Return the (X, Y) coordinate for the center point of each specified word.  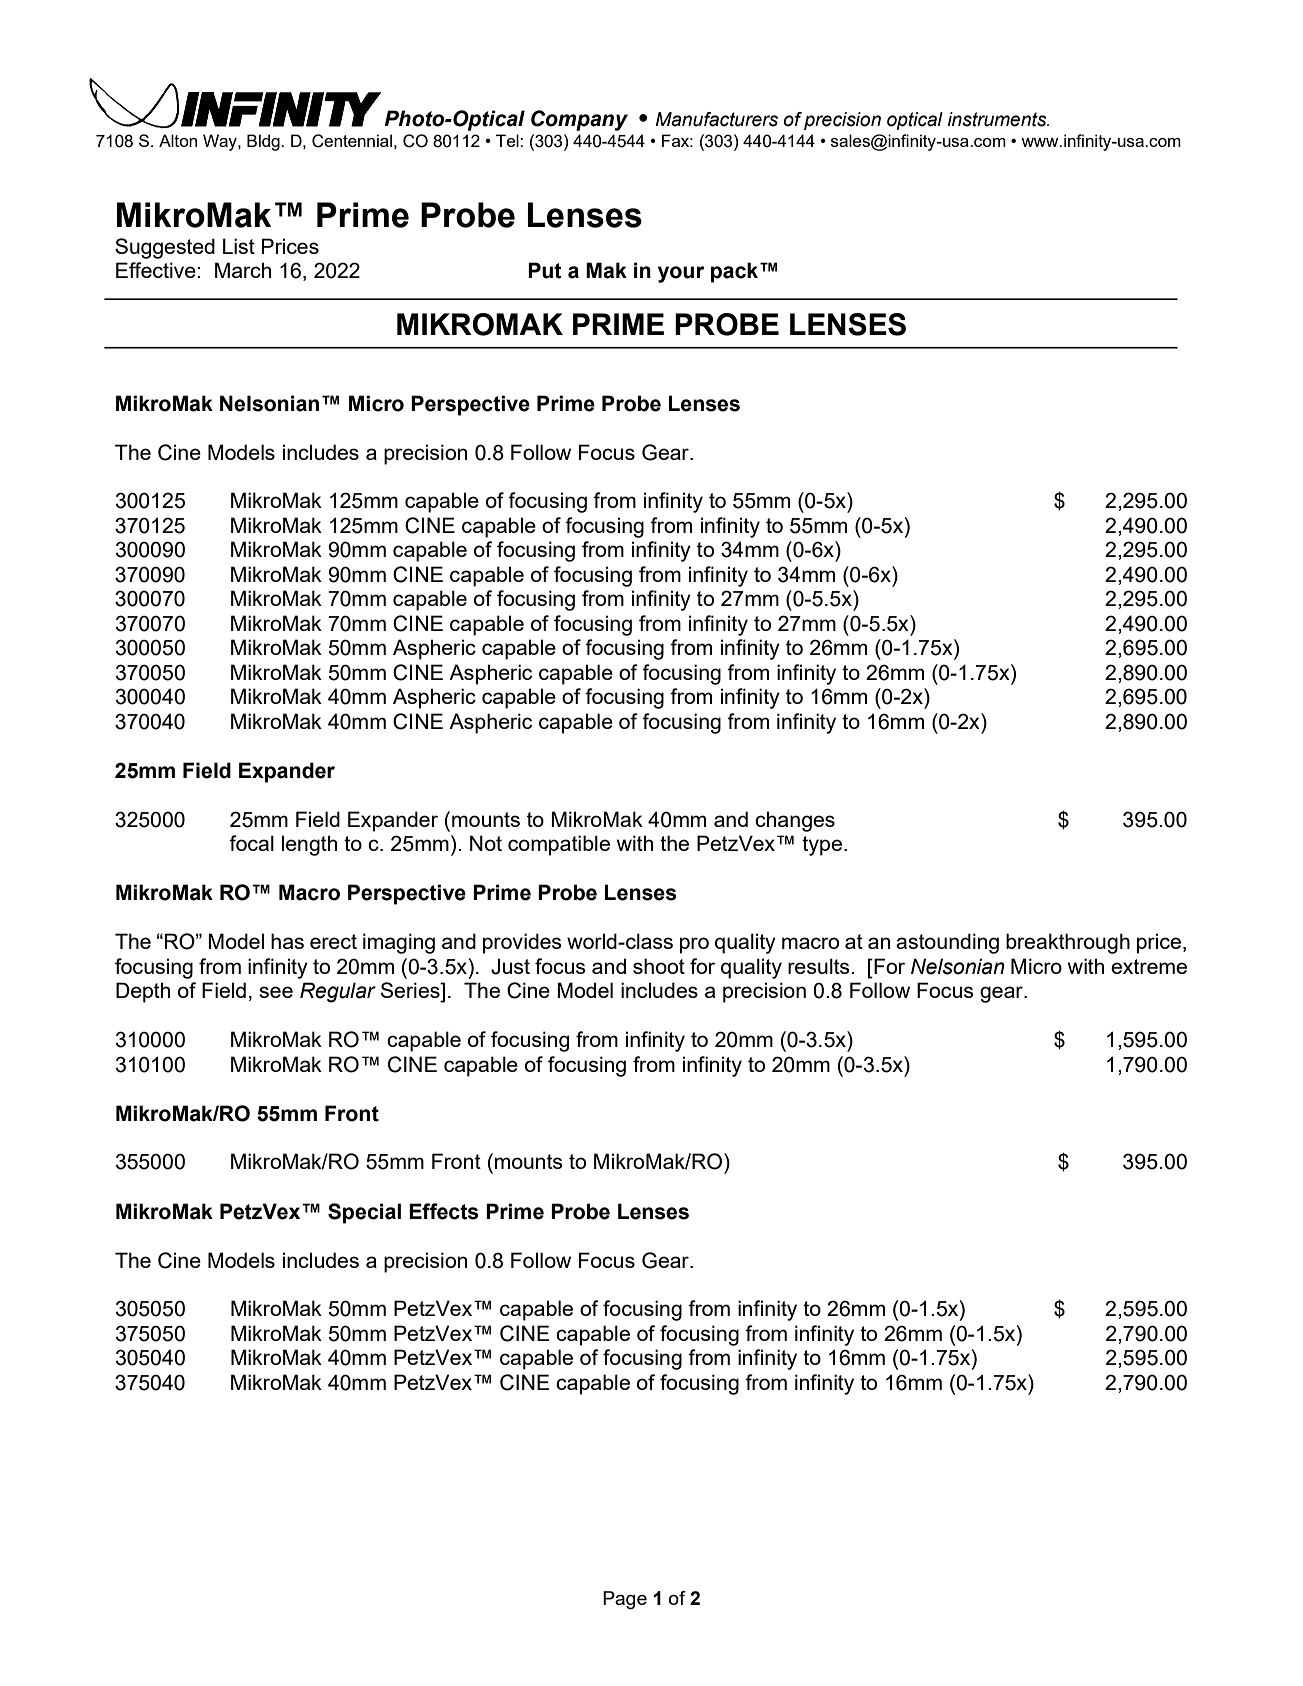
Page (625, 1600)
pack (736, 272)
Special (364, 1213)
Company (579, 120)
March (243, 270)
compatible (559, 845)
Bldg (264, 142)
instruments (998, 119)
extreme (1149, 966)
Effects (444, 1211)
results (820, 966)
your (681, 274)
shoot (659, 966)
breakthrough (1068, 943)
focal (251, 843)
